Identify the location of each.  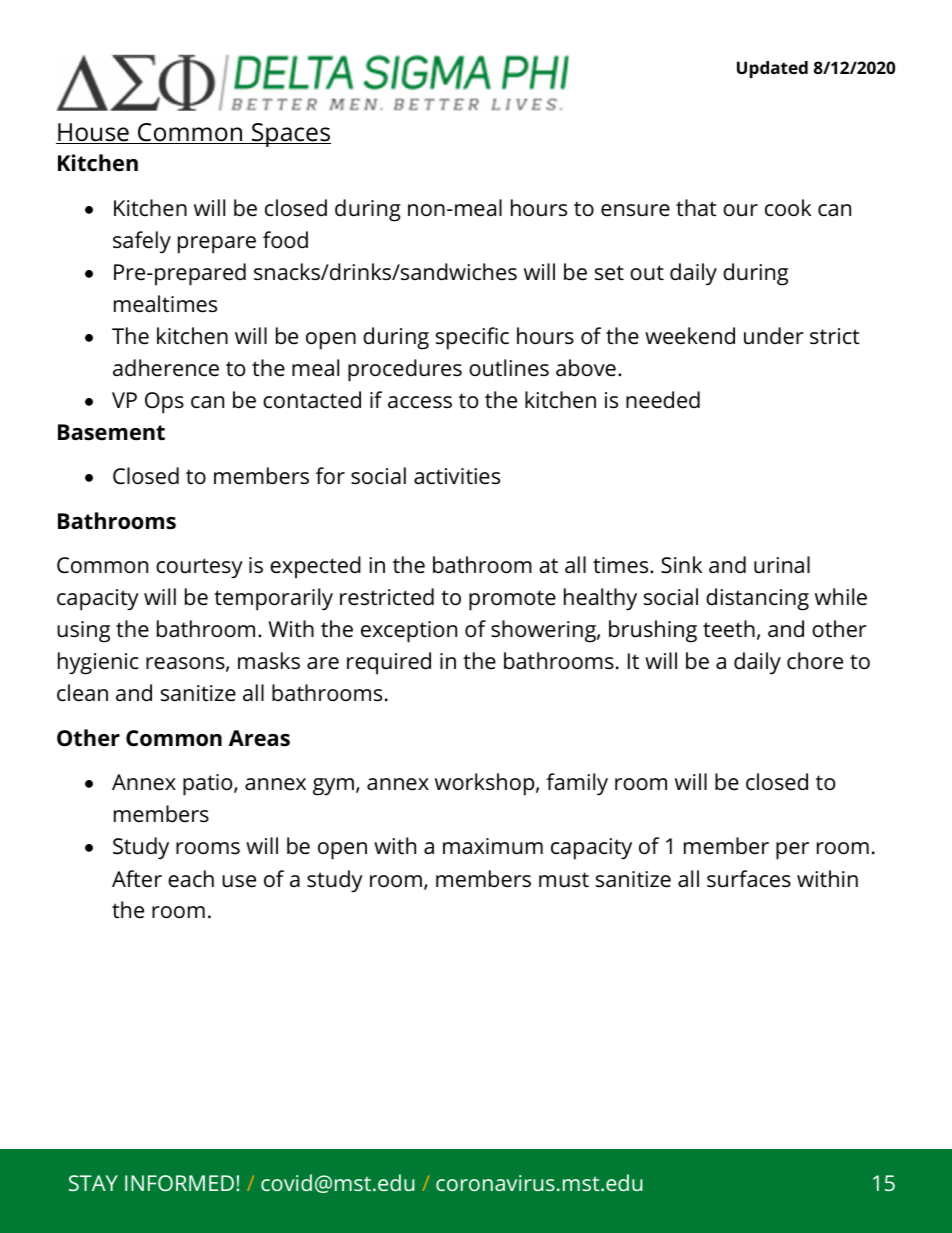
(191, 879).
